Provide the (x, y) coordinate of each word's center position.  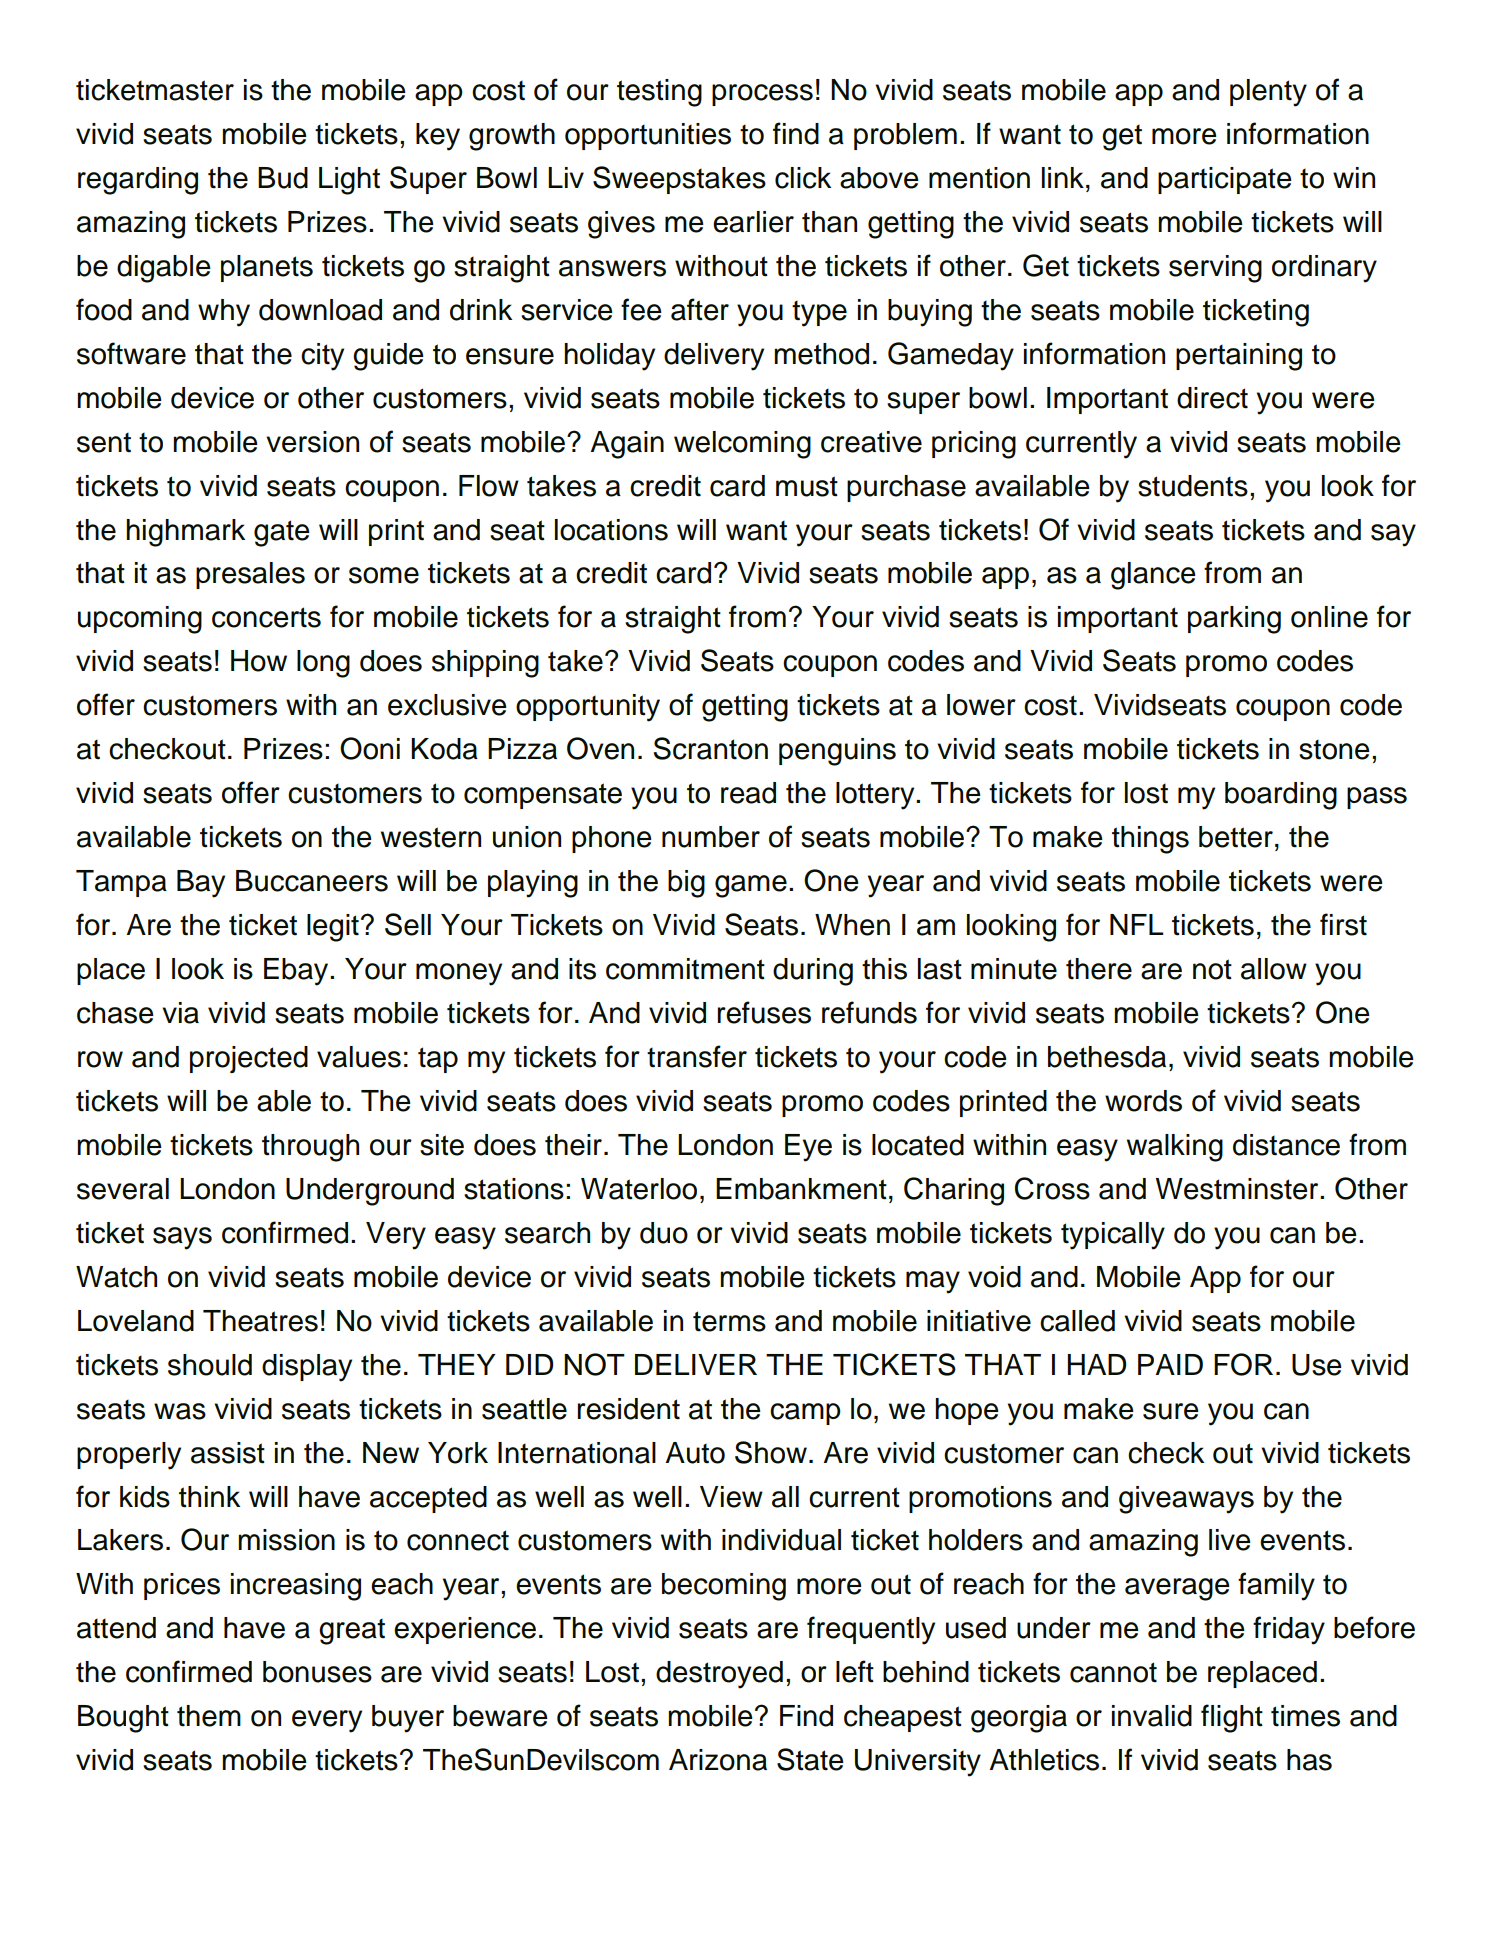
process (762, 95)
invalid (1152, 1716)
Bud (283, 178)
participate (1225, 180)
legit (333, 928)
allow (1274, 969)
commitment (685, 969)
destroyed (719, 1675)
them (209, 1716)
